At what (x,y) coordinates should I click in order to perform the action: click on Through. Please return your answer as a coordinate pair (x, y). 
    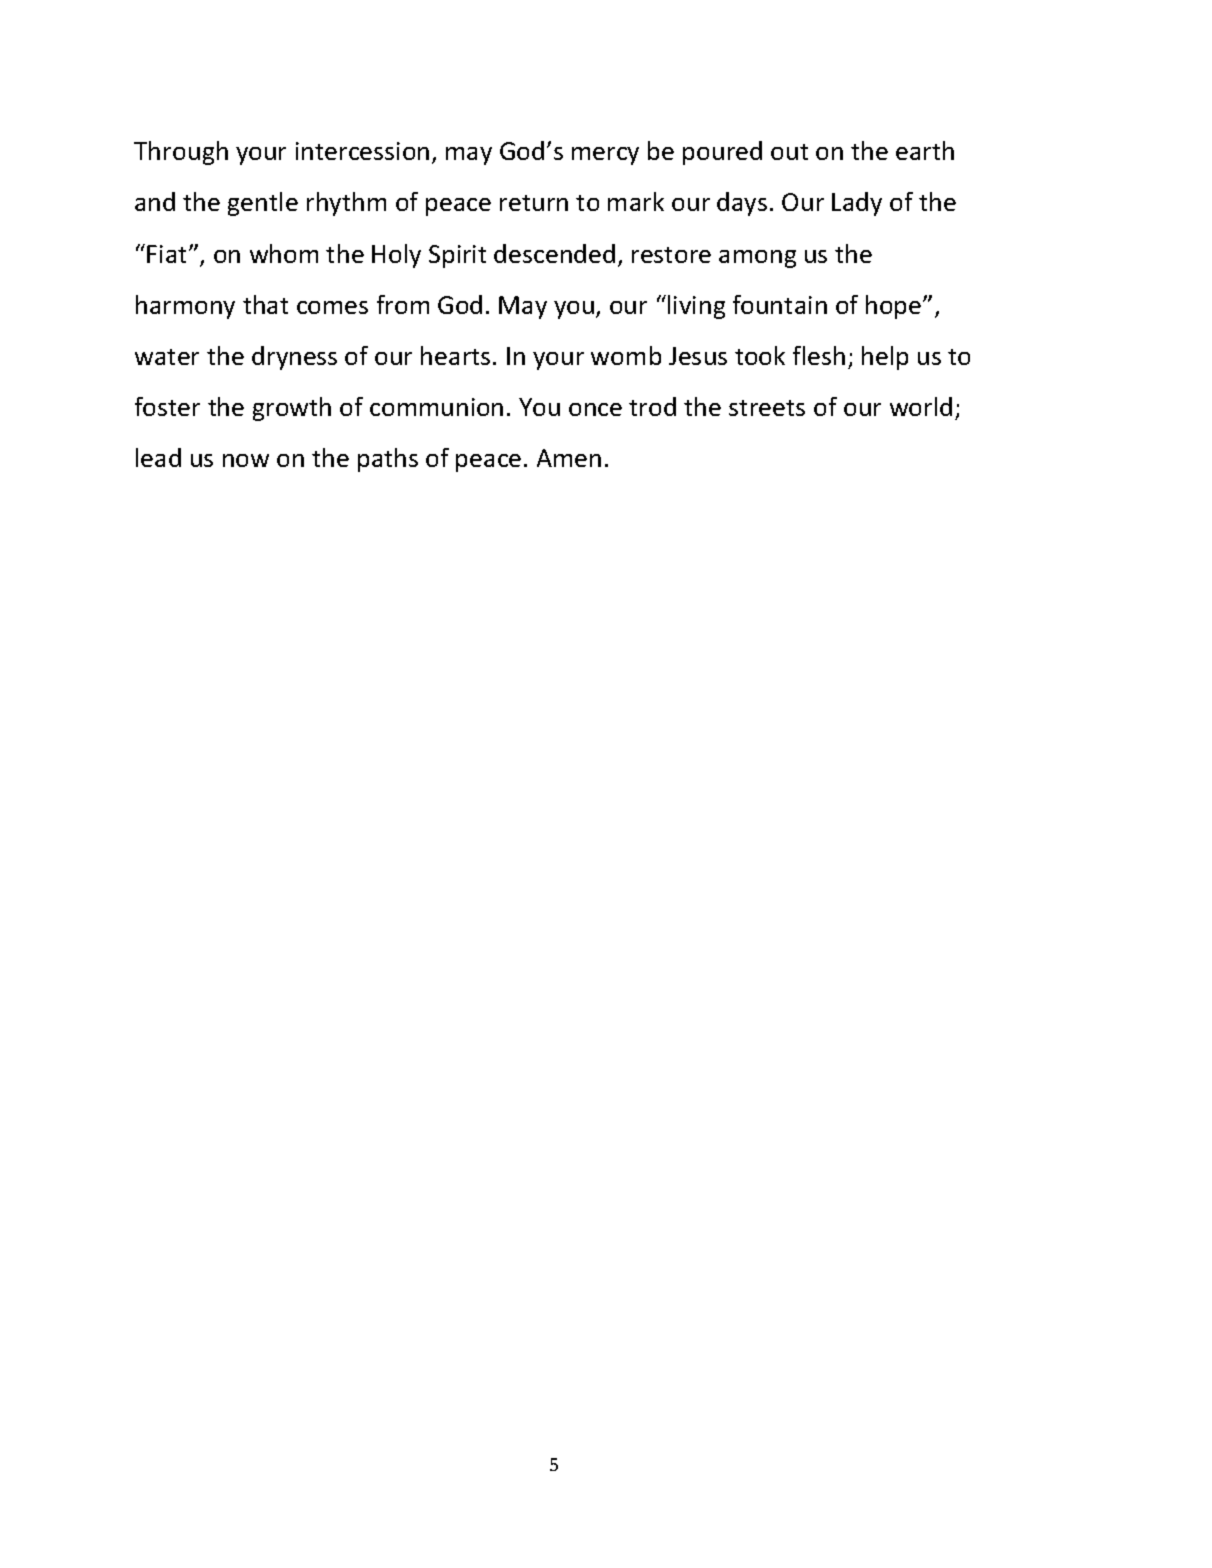
    Looking at the image, I should click on (181, 153).
